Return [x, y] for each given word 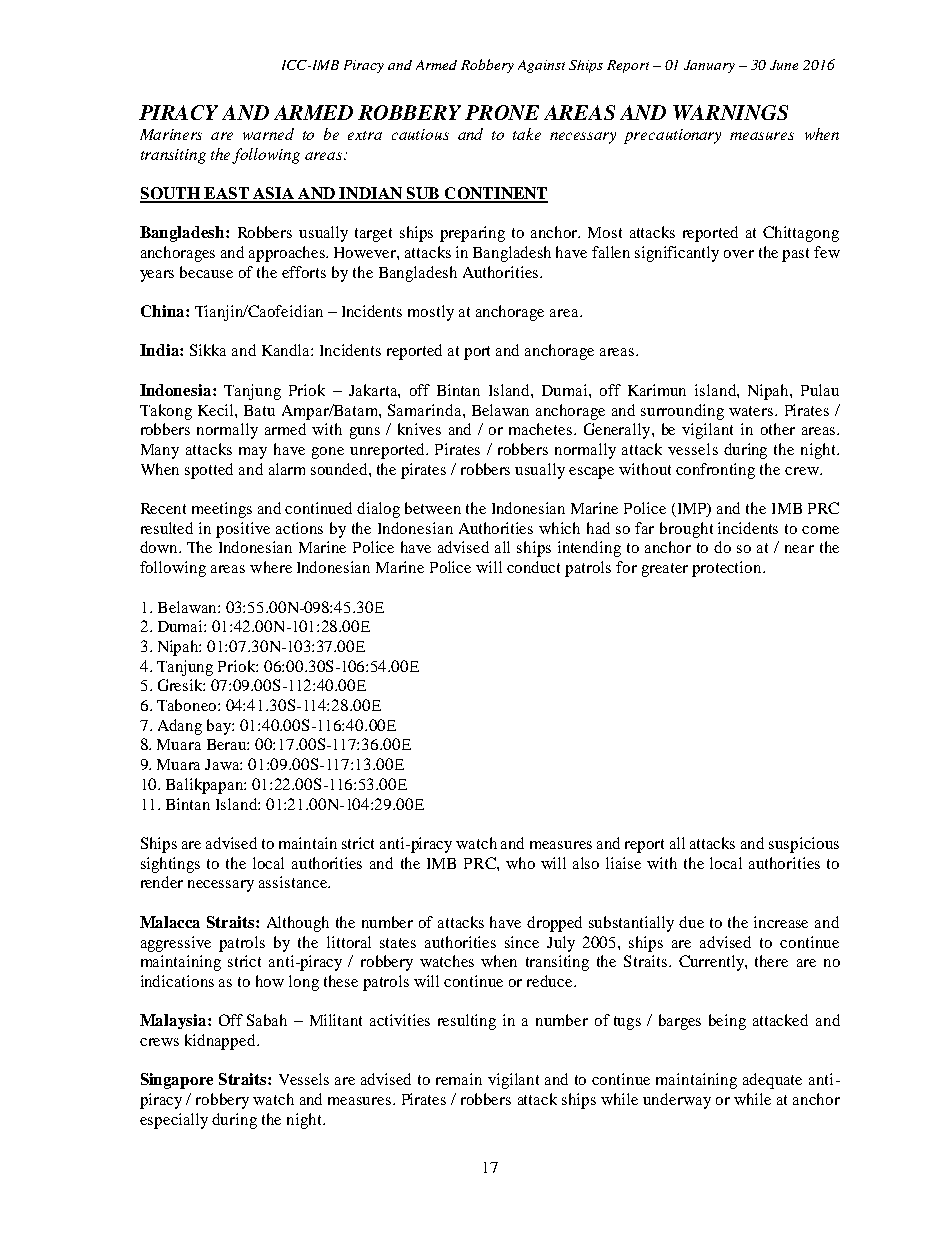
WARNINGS [730, 112]
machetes [542, 429]
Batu [259, 410]
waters [752, 411]
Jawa [223, 764]
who [520, 863]
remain [459, 1079]
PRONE [502, 112]
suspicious [804, 845]
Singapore [177, 1081]
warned [268, 134]
